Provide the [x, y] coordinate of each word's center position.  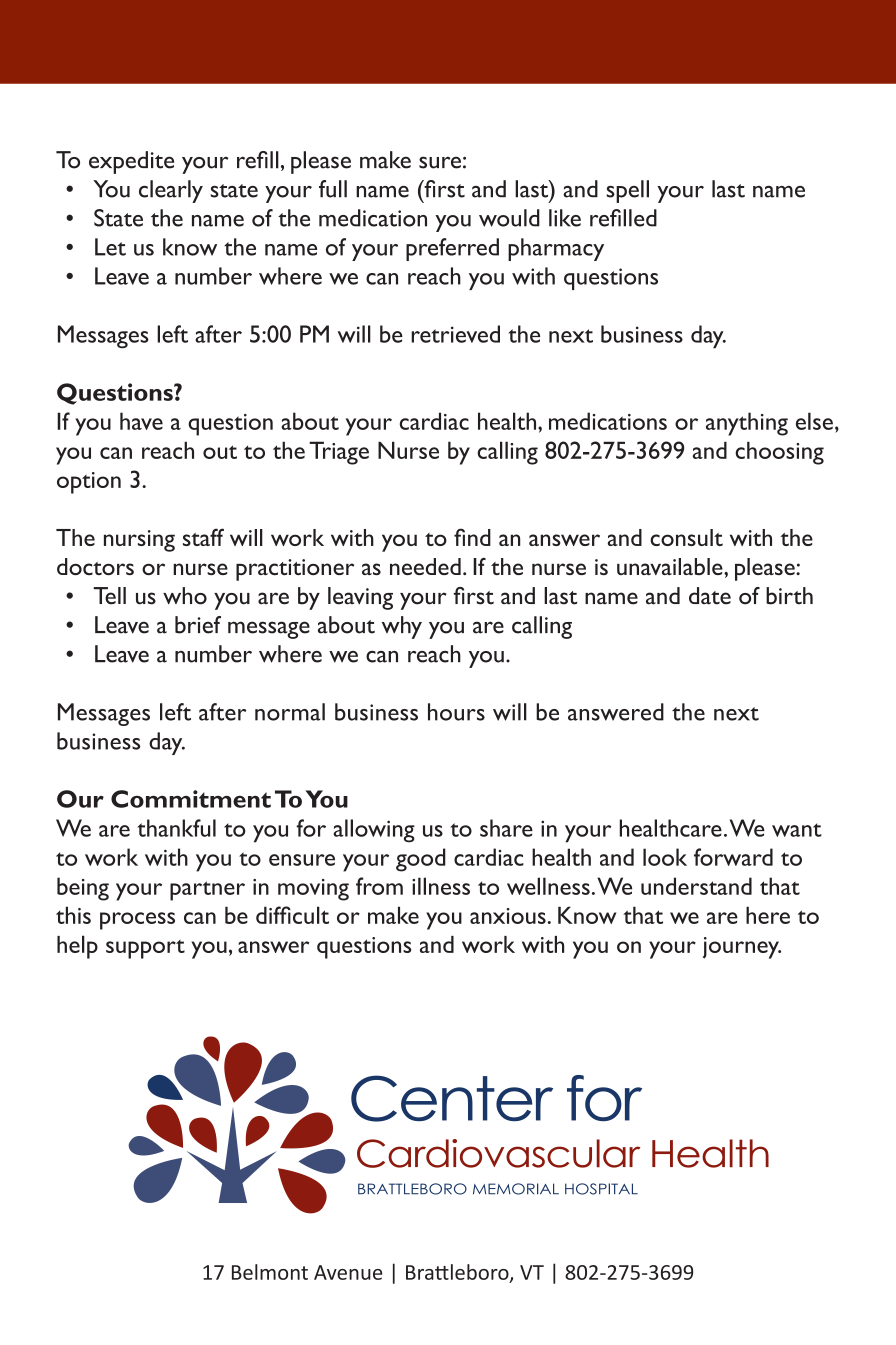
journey [742, 948]
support [145, 949]
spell [627, 191]
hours [456, 712]
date [710, 596]
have [141, 421]
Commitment [191, 799]
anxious [508, 916]
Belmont [270, 1272]
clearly [171, 191]
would [509, 218]
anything [747, 424]
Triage [339, 453]
